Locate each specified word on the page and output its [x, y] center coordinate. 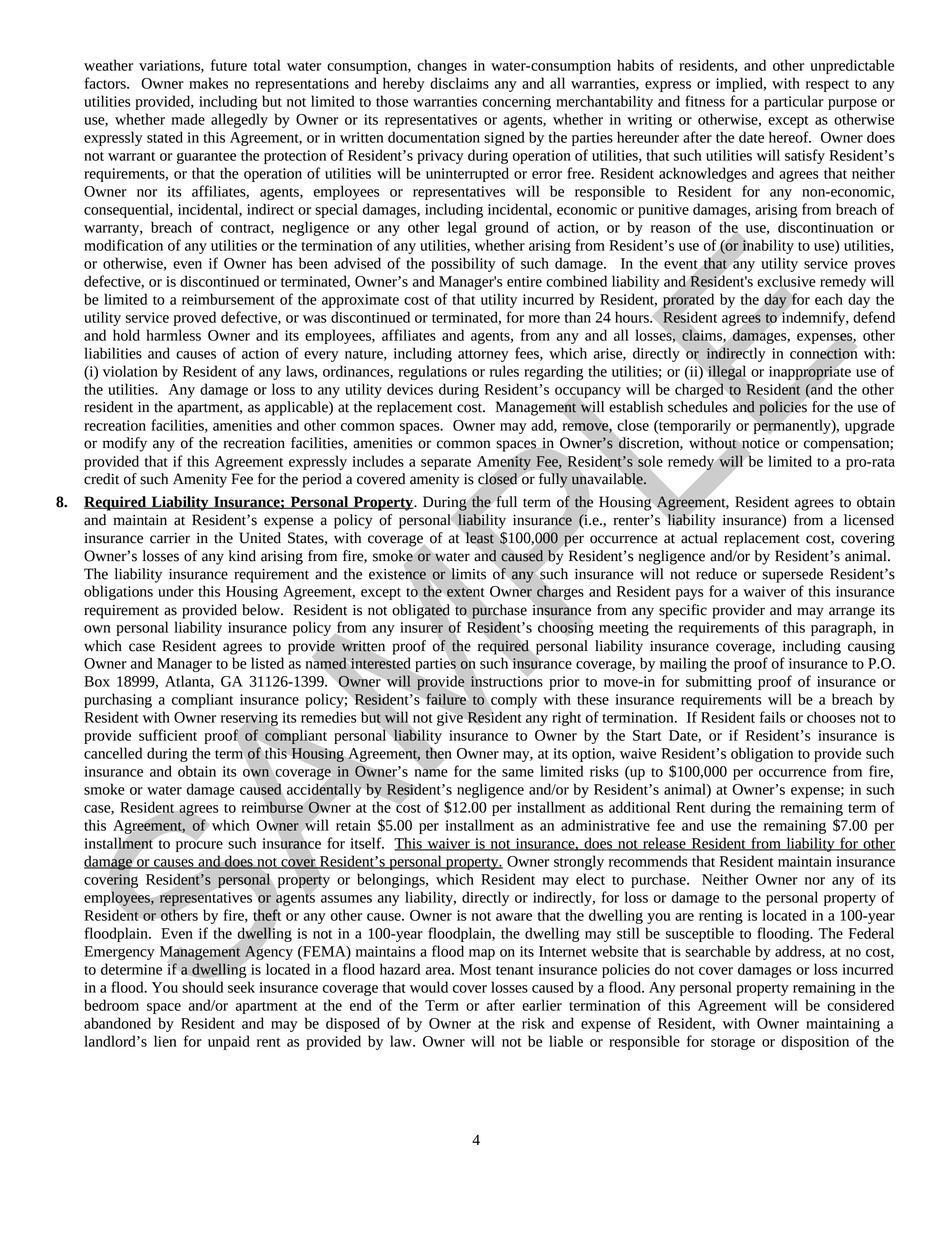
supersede [792, 575]
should [202, 987]
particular [794, 102]
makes [208, 83]
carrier [170, 538]
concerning [516, 103]
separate [446, 464]
